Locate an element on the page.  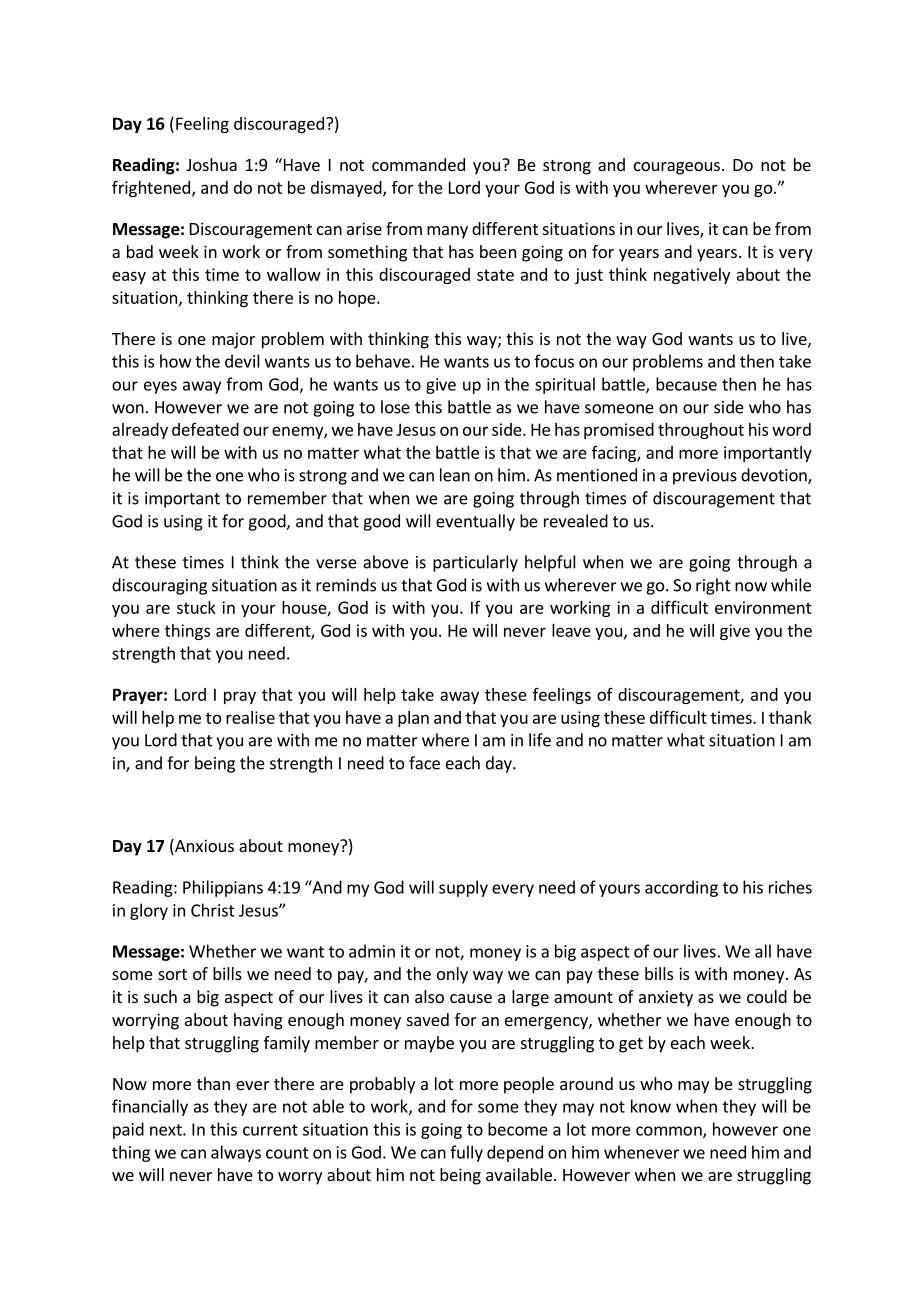
many is located at coordinates (447, 232).
